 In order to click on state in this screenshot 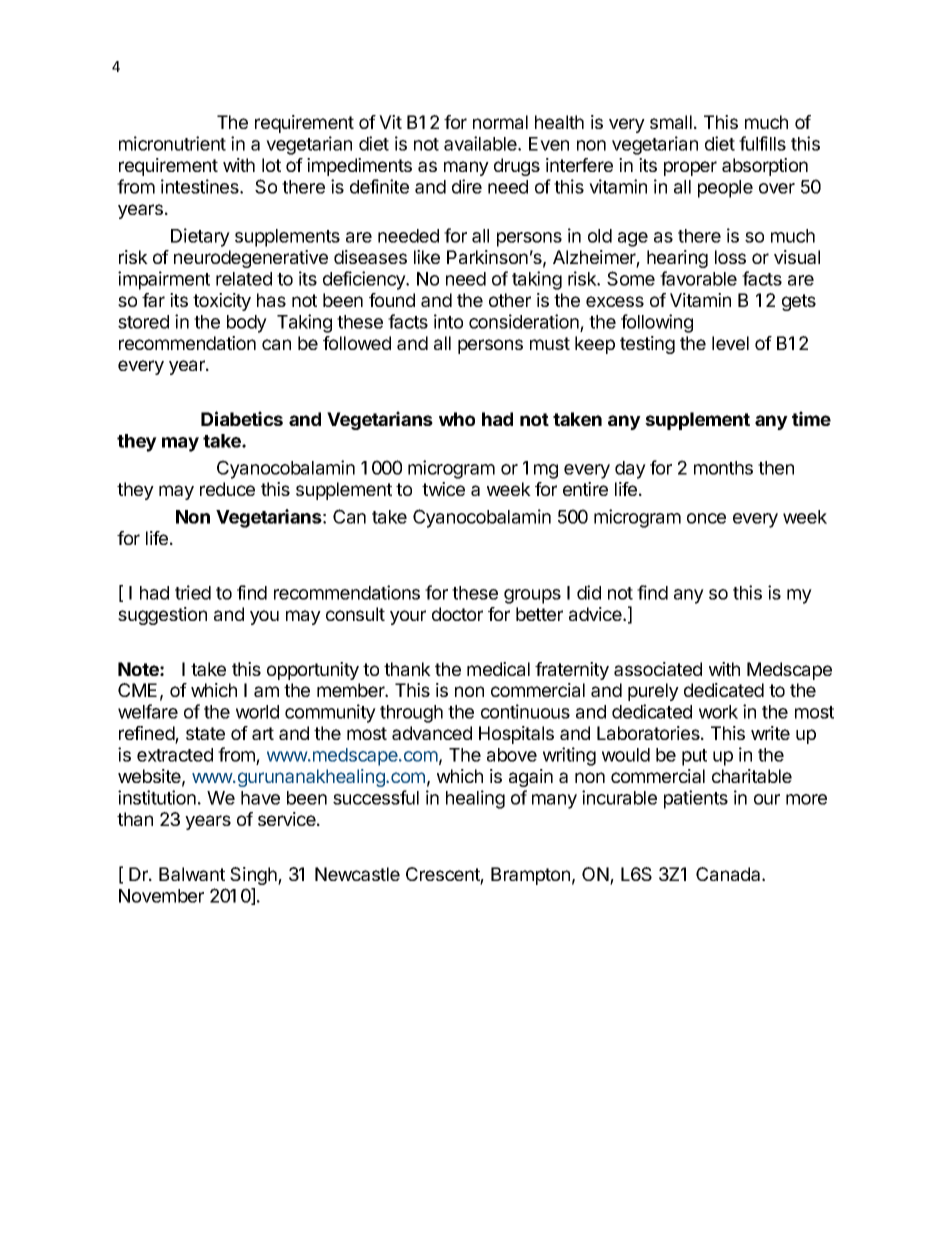, I will do `click(205, 733)`.
